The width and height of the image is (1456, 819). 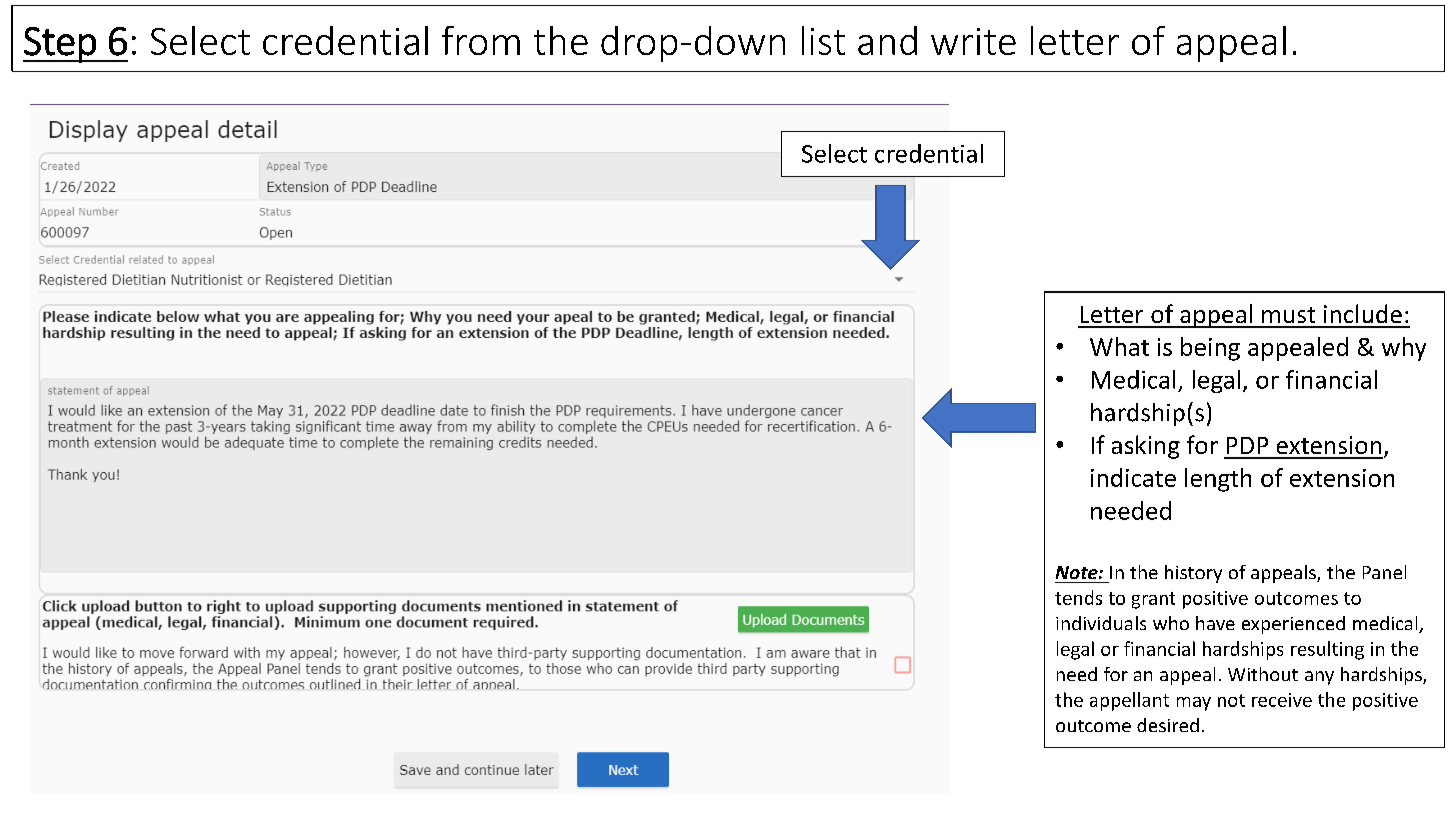 I want to click on length, so click(x=1218, y=480).
